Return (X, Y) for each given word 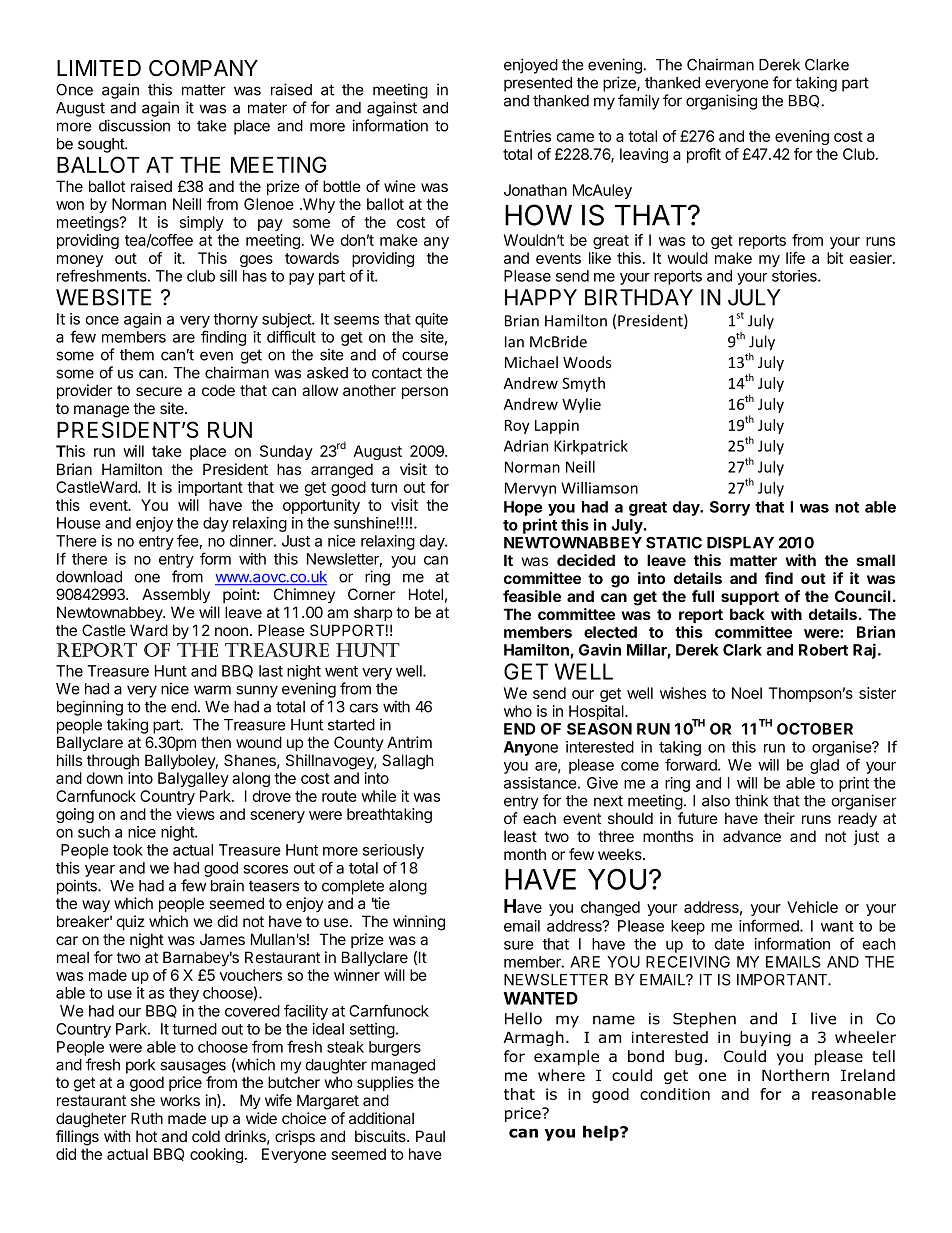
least (520, 836)
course (425, 356)
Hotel (426, 594)
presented (538, 84)
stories (795, 276)
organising (721, 102)
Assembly (176, 595)
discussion (134, 125)
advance (752, 836)
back (747, 614)
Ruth (147, 1118)
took (128, 850)
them (137, 355)
